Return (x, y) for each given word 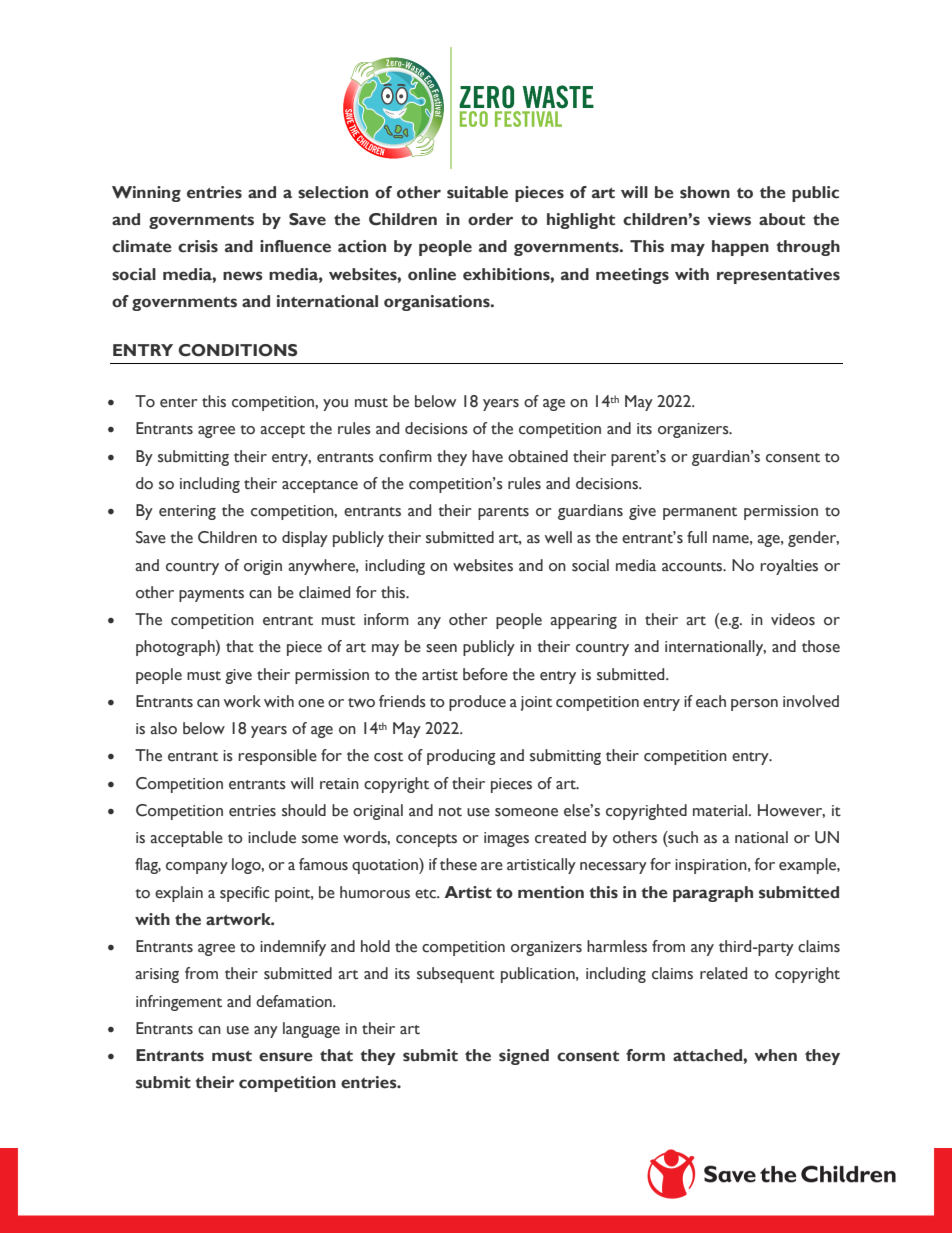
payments (211, 595)
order (490, 219)
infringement (179, 1003)
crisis (198, 246)
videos (793, 619)
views (729, 219)
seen (441, 648)
